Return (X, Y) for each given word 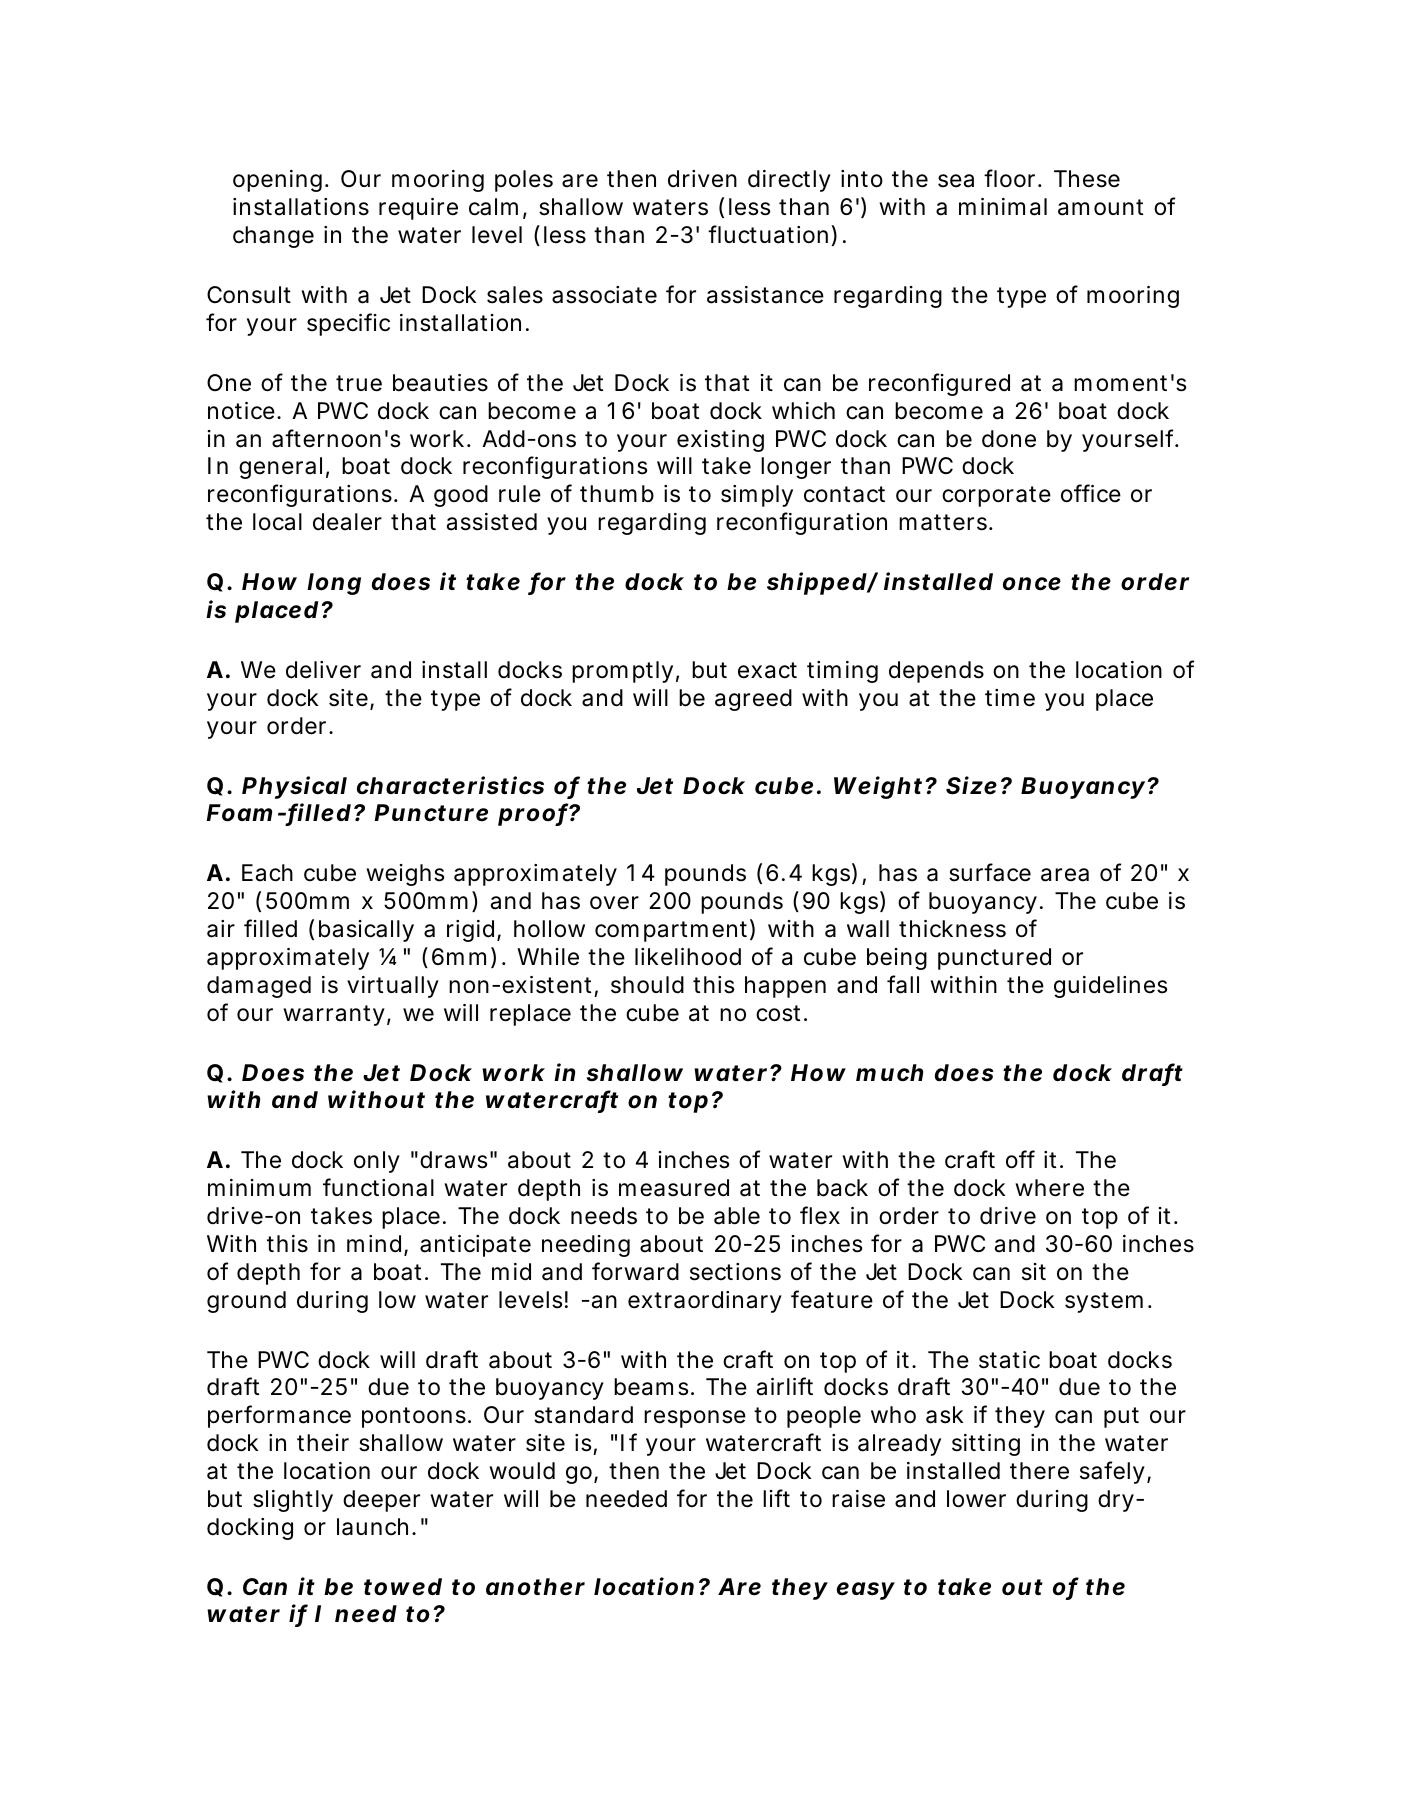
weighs (405, 875)
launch (372, 1527)
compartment (671, 931)
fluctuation (768, 234)
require (418, 209)
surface (990, 872)
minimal (1003, 207)
